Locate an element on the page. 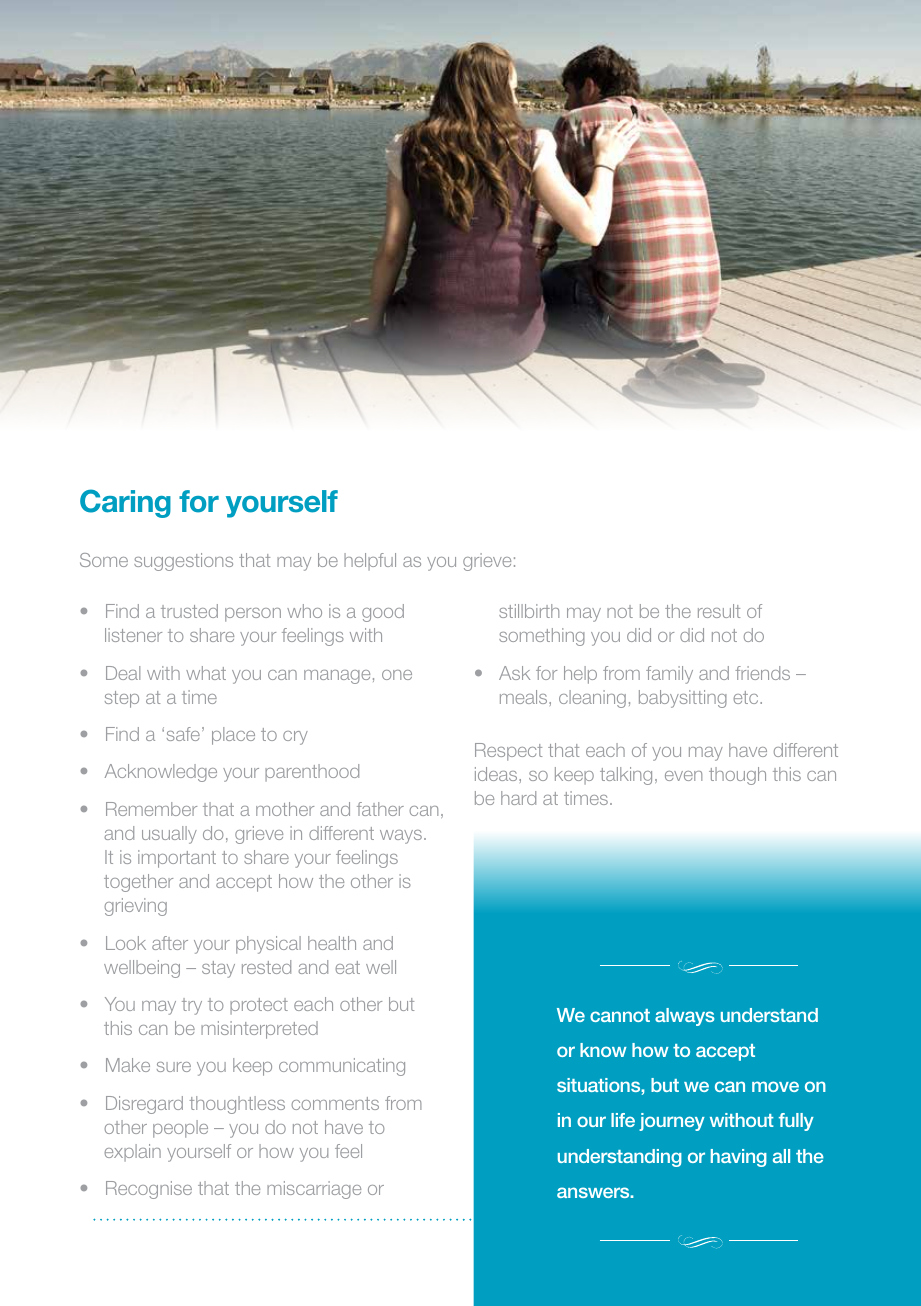 The height and width of the image is (1306, 921). cannot is located at coordinates (620, 1015).
